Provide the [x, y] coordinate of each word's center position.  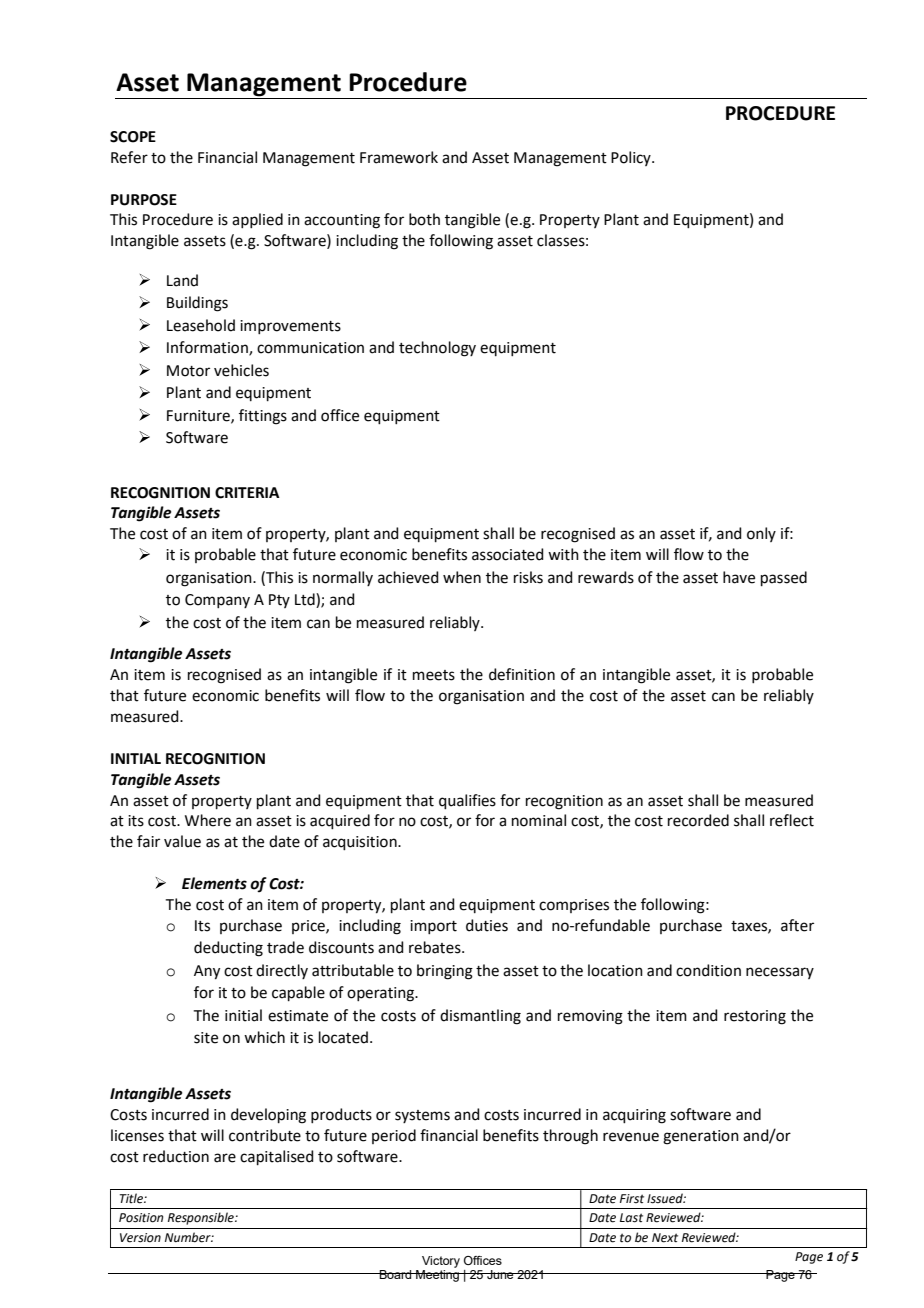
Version [140, 1238]
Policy [632, 158]
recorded [698, 820]
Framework [399, 157]
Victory [441, 1262]
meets [434, 675]
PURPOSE [144, 200]
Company [217, 601]
